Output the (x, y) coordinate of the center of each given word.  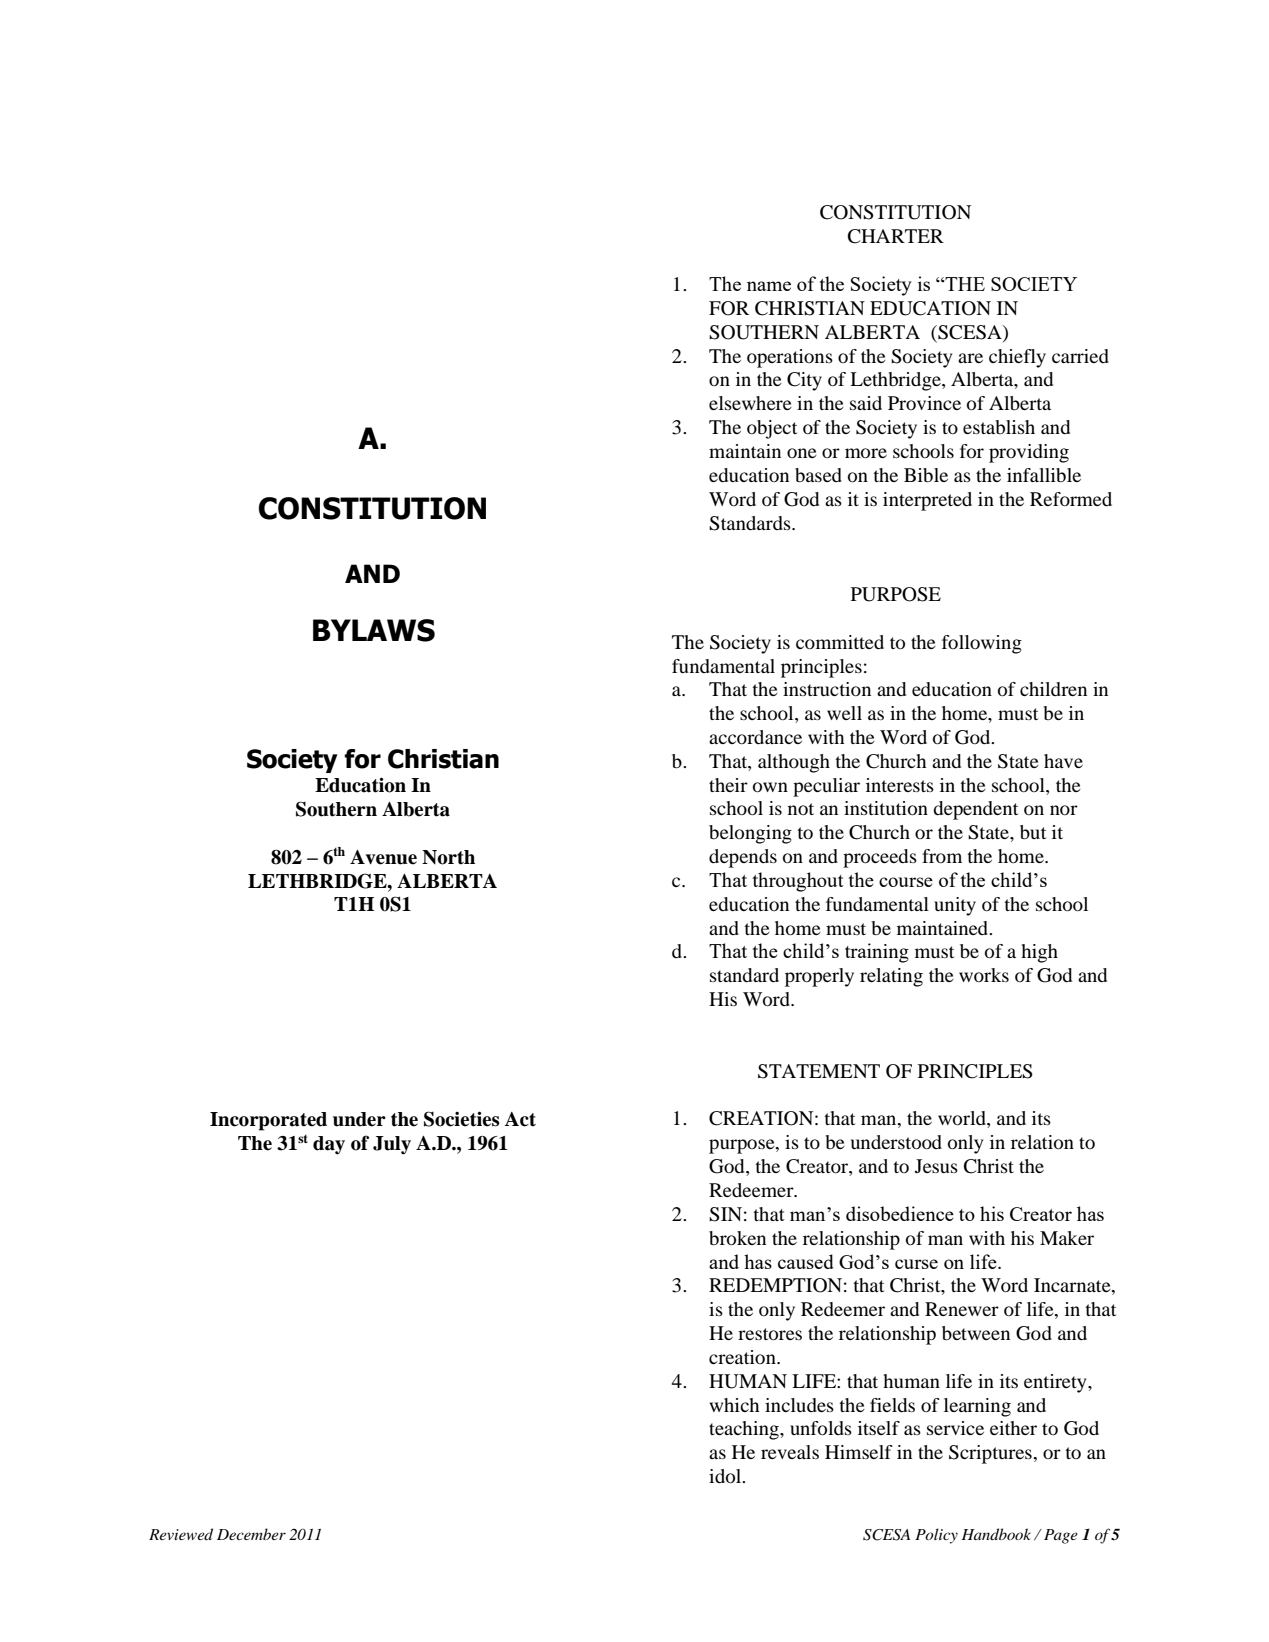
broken (737, 1238)
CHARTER (896, 236)
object (772, 429)
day (329, 1145)
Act (520, 1119)
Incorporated (268, 1121)
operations (790, 358)
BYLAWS (374, 630)
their (728, 785)
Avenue (383, 857)
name (769, 286)
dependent (975, 810)
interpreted (927, 501)
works (984, 975)
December (251, 1534)
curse (916, 1264)
